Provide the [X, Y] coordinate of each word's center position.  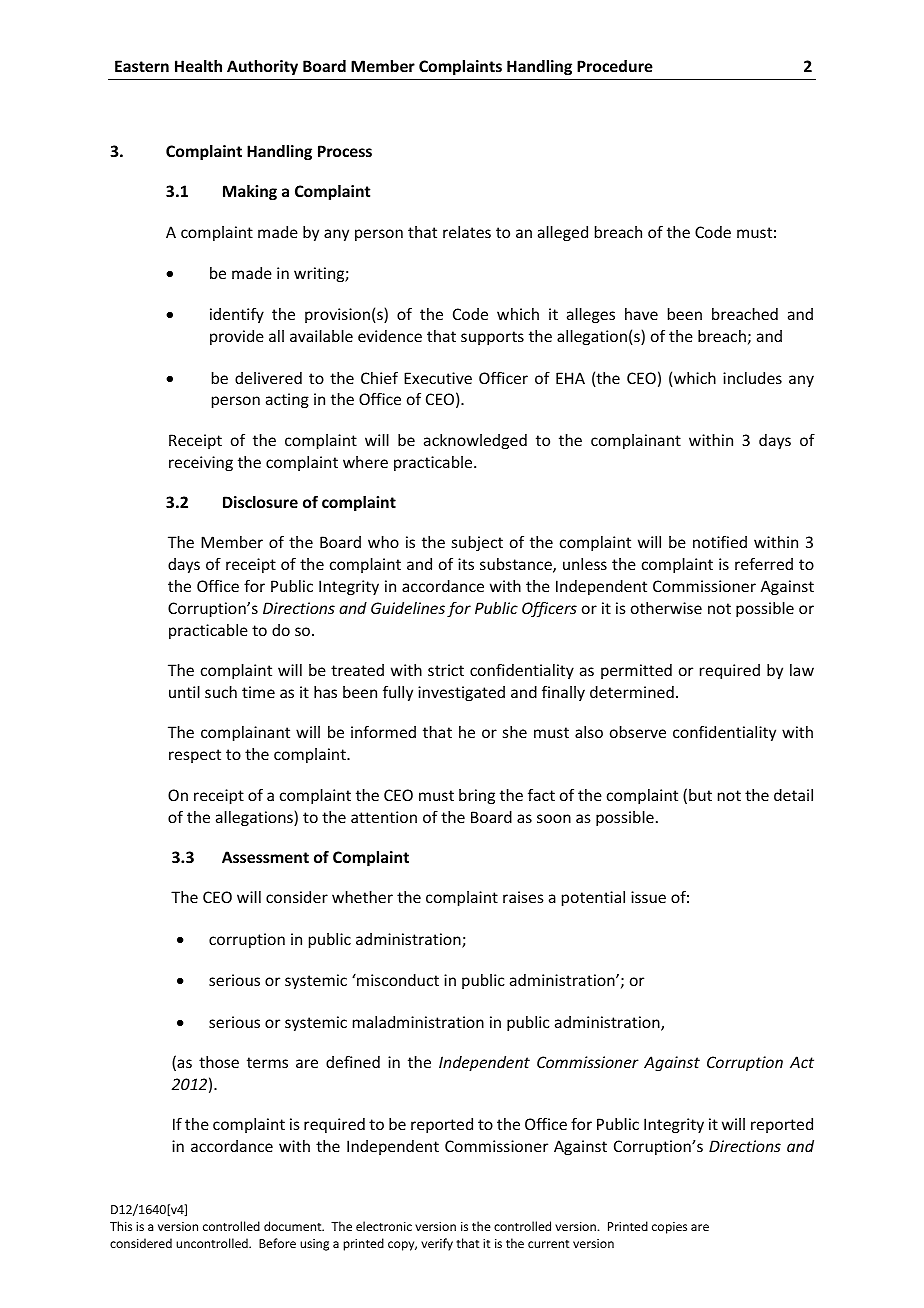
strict [446, 670]
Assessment [265, 857]
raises [523, 897]
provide [237, 337]
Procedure [615, 66]
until [184, 692]
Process [345, 151]
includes [752, 378]
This [121, 1226]
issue [648, 897]
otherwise [666, 608]
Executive [438, 378]
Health [198, 66]
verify [437, 1244]
